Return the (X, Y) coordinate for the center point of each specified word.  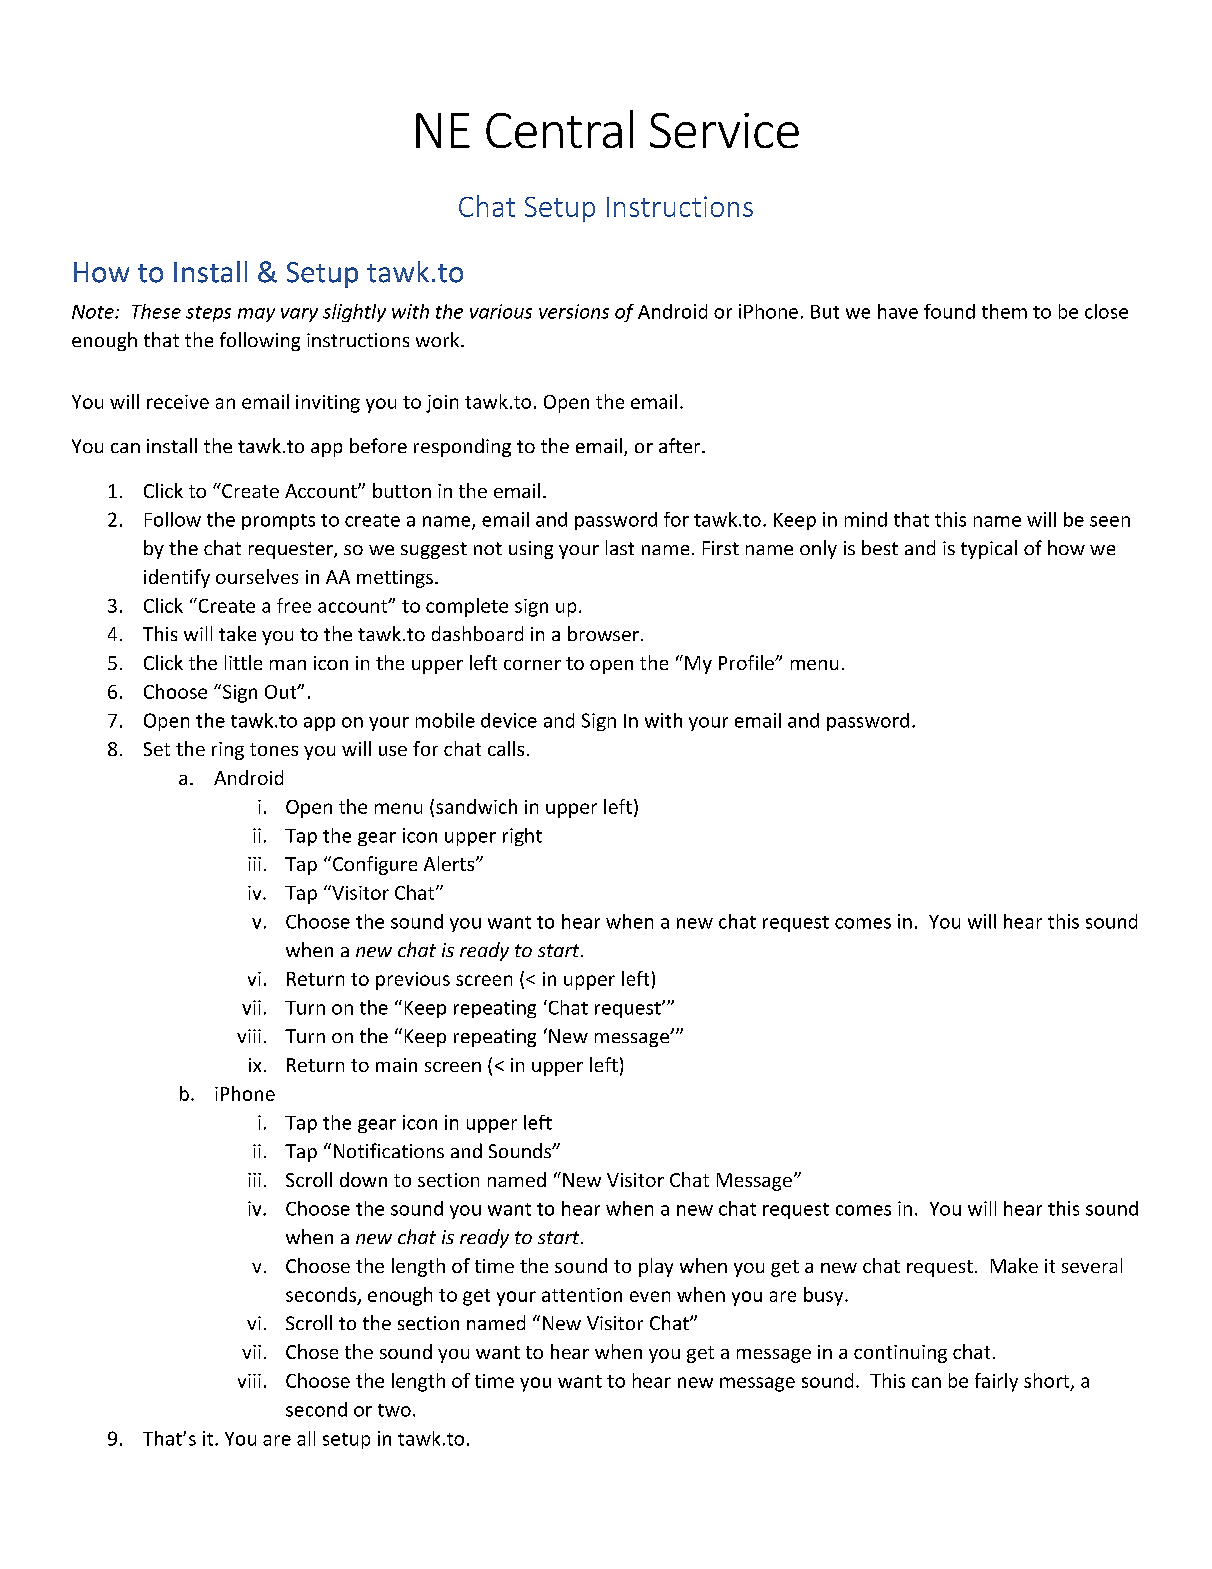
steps (208, 314)
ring (228, 751)
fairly (996, 1382)
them (1004, 311)
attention (582, 1295)
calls (506, 748)
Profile (747, 662)
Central (559, 129)
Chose (312, 1351)
